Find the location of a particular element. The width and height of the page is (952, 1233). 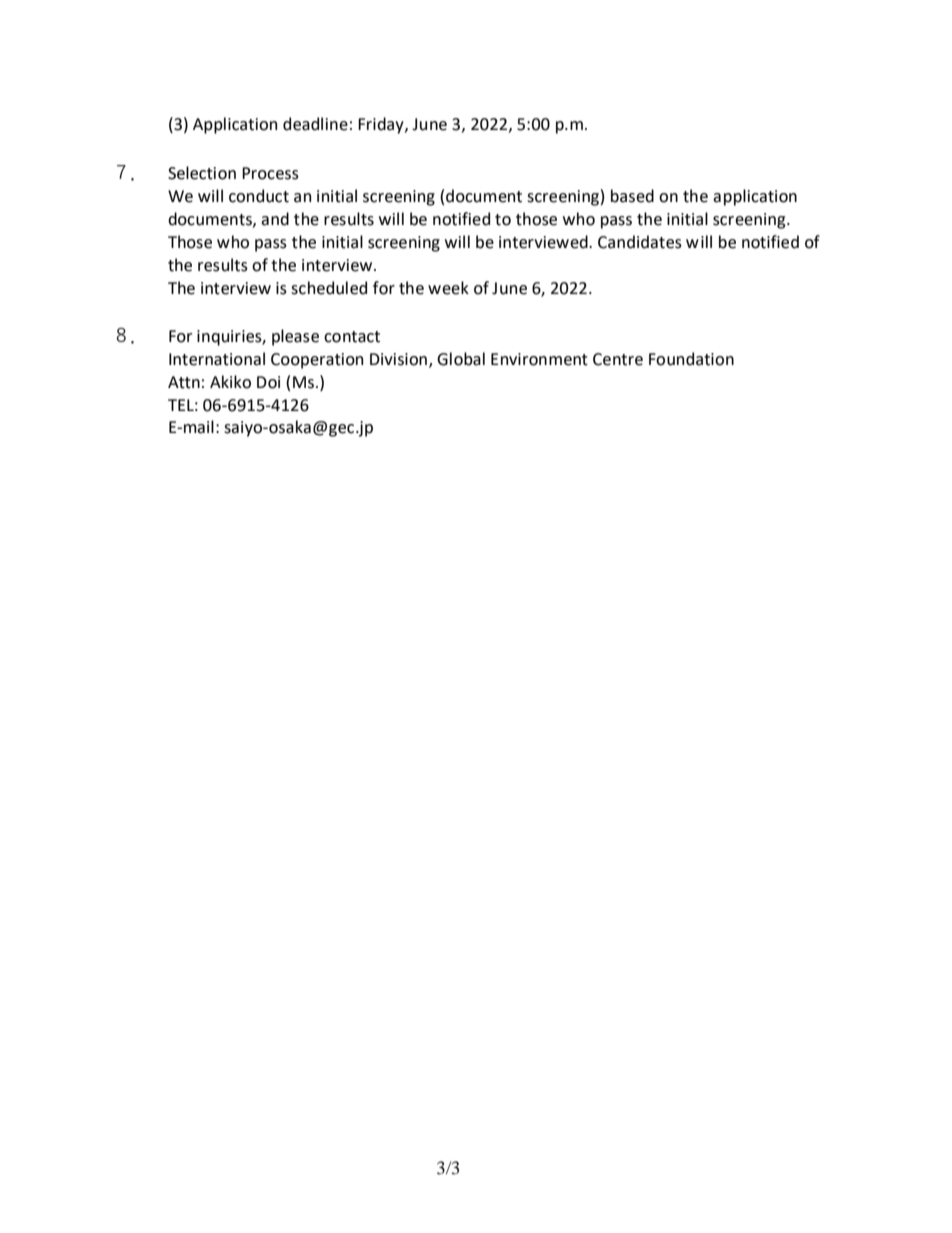

Doi is located at coordinates (268, 382).
